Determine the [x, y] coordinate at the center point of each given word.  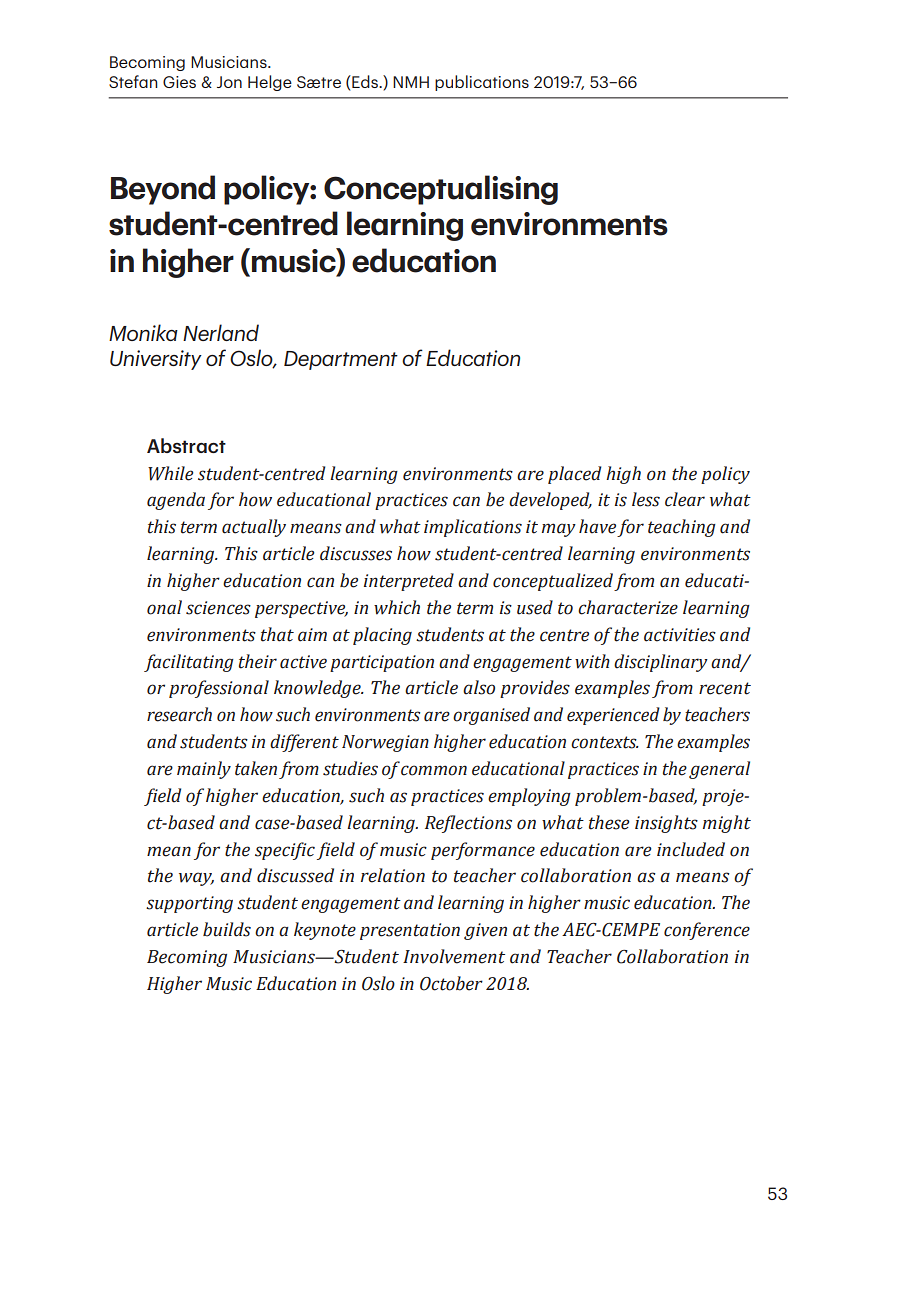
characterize [628, 607]
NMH [411, 82]
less [646, 499]
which [397, 607]
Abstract [186, 445]
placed [574, 475]
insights [666, 824]
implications [473, 528]
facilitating [189, 663]
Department [341, 360]
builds [227, 929]
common [434, 770]
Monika [143, 332]
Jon [229, 82]
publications [482, 83]
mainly [204, 770]
